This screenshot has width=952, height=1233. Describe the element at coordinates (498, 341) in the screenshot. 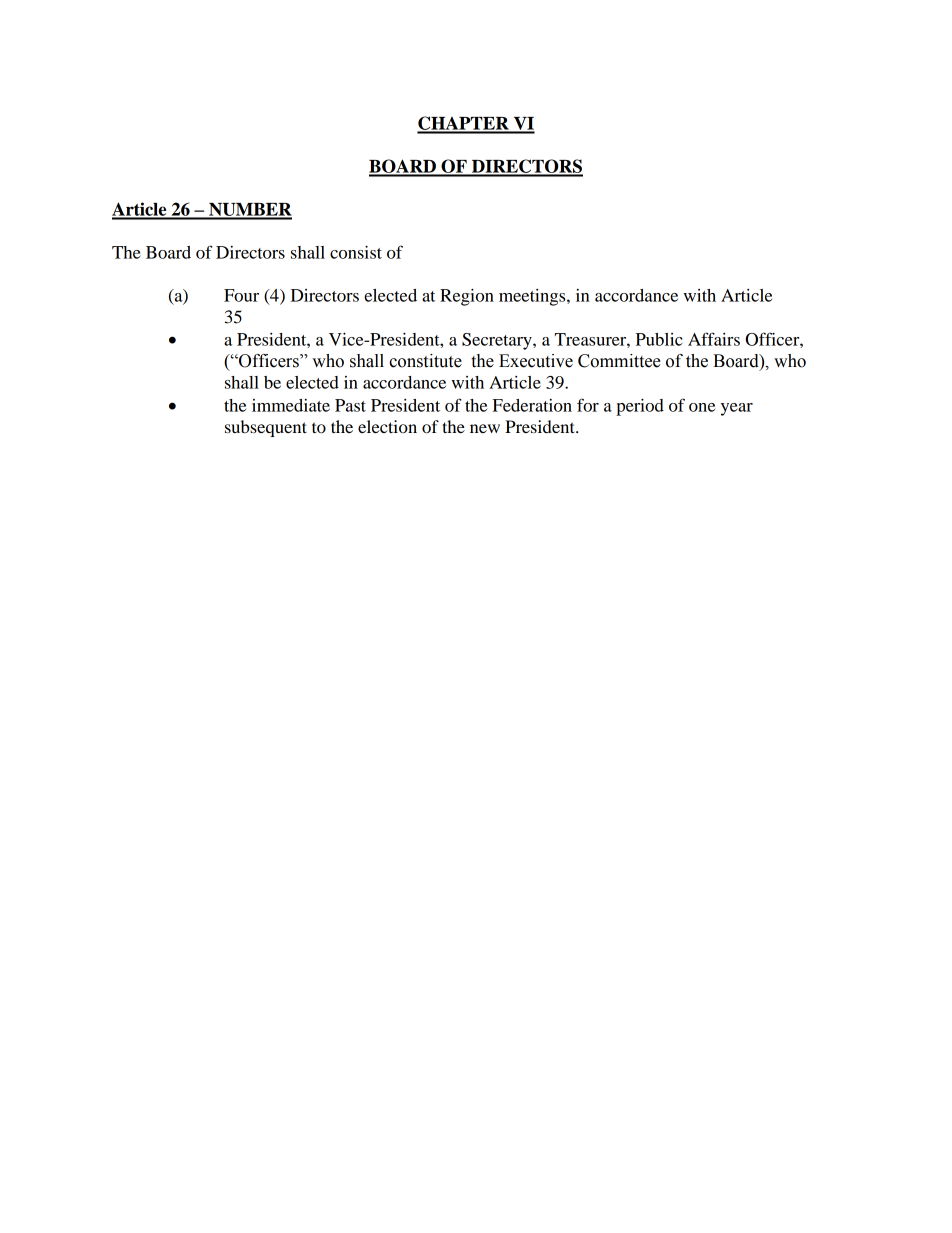

I see `Secretary` at that location.
